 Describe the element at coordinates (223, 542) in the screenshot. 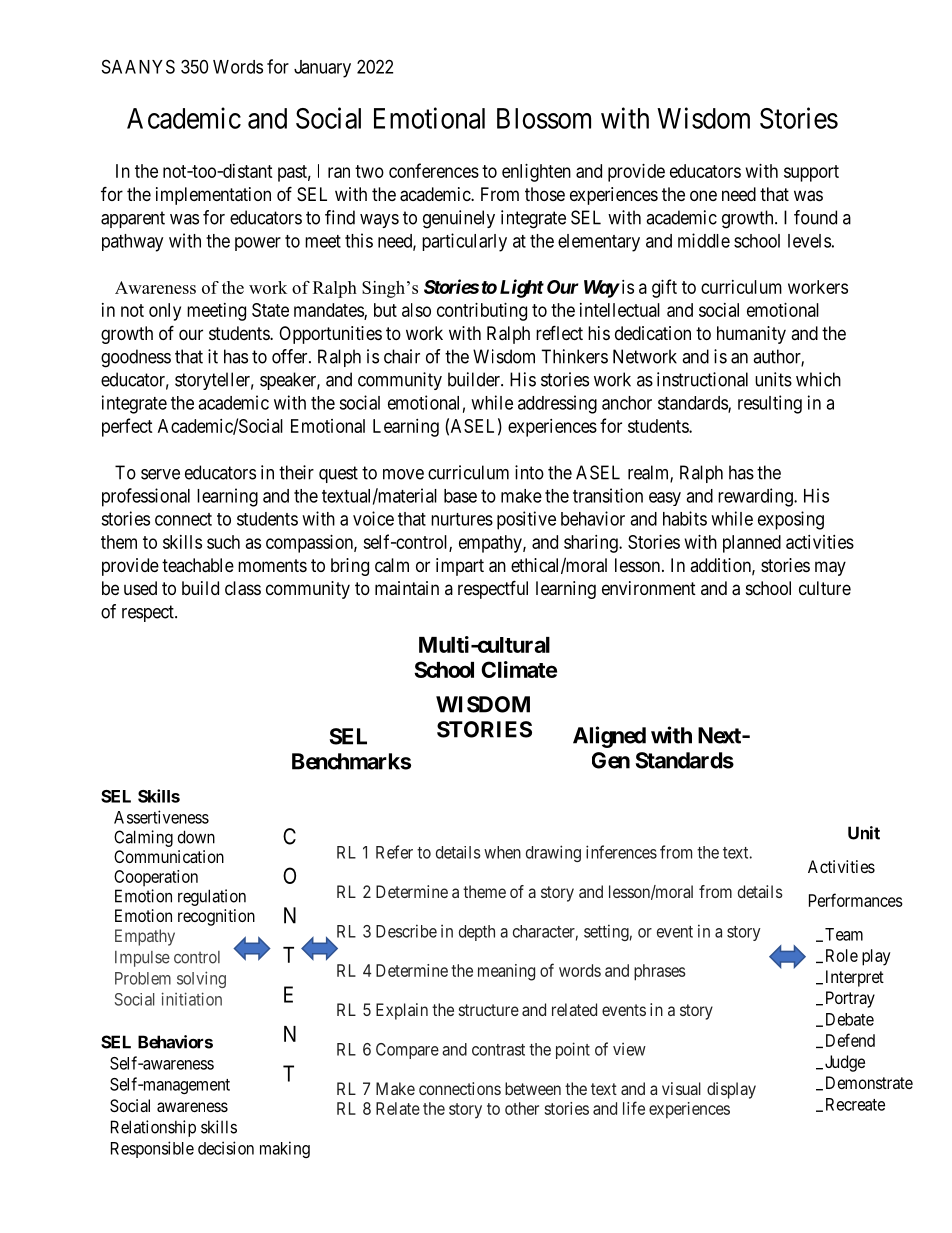

I see `such` at that location.
